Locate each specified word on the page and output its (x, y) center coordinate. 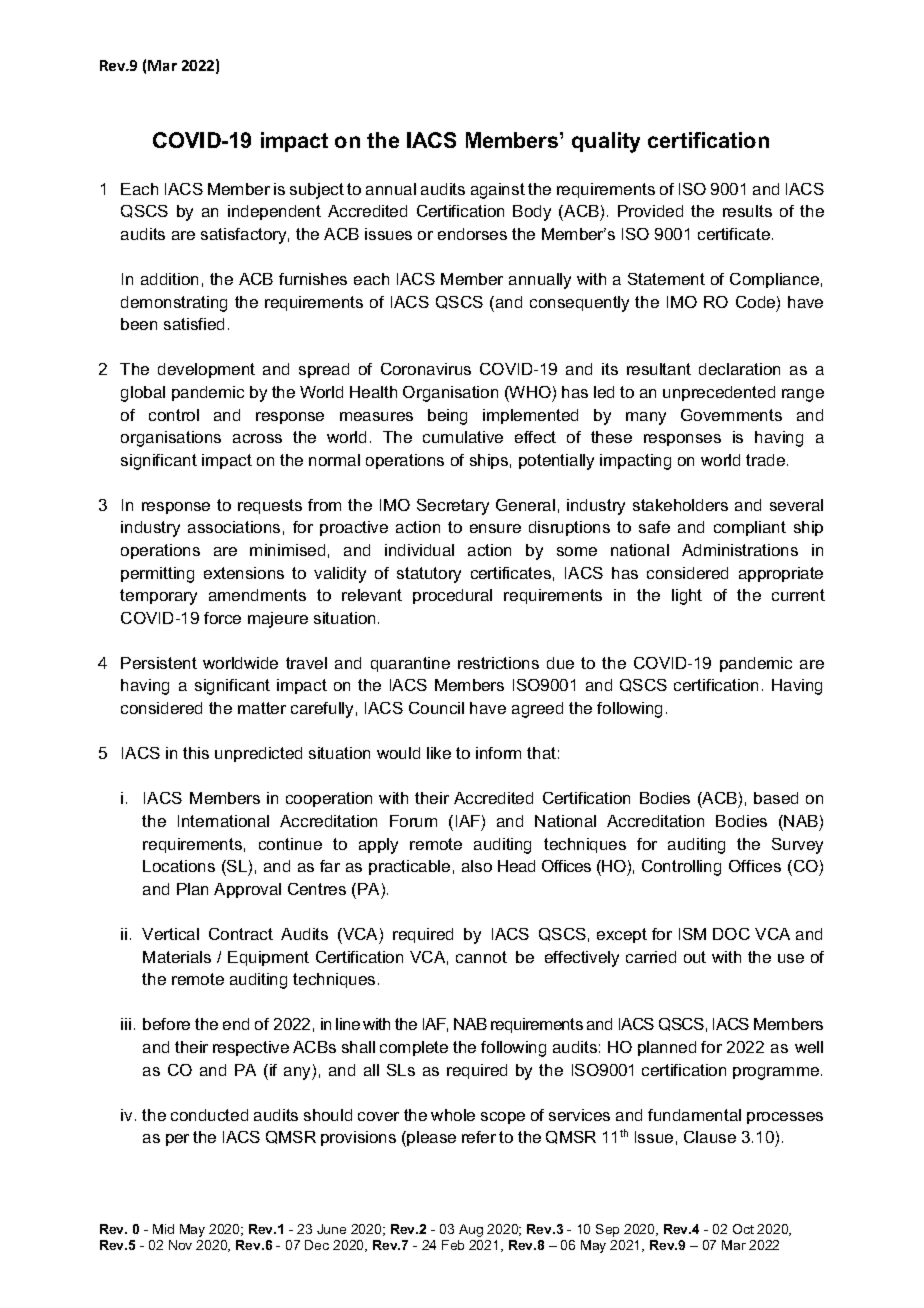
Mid (163, 1229)
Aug (471, 1230)
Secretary (453, 507)
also (477, 866)
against (498, 191)
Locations (179, 866)
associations (234, 527)
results (747, 211)
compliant (750, 528)
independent (274, 212)
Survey (797, 846)
